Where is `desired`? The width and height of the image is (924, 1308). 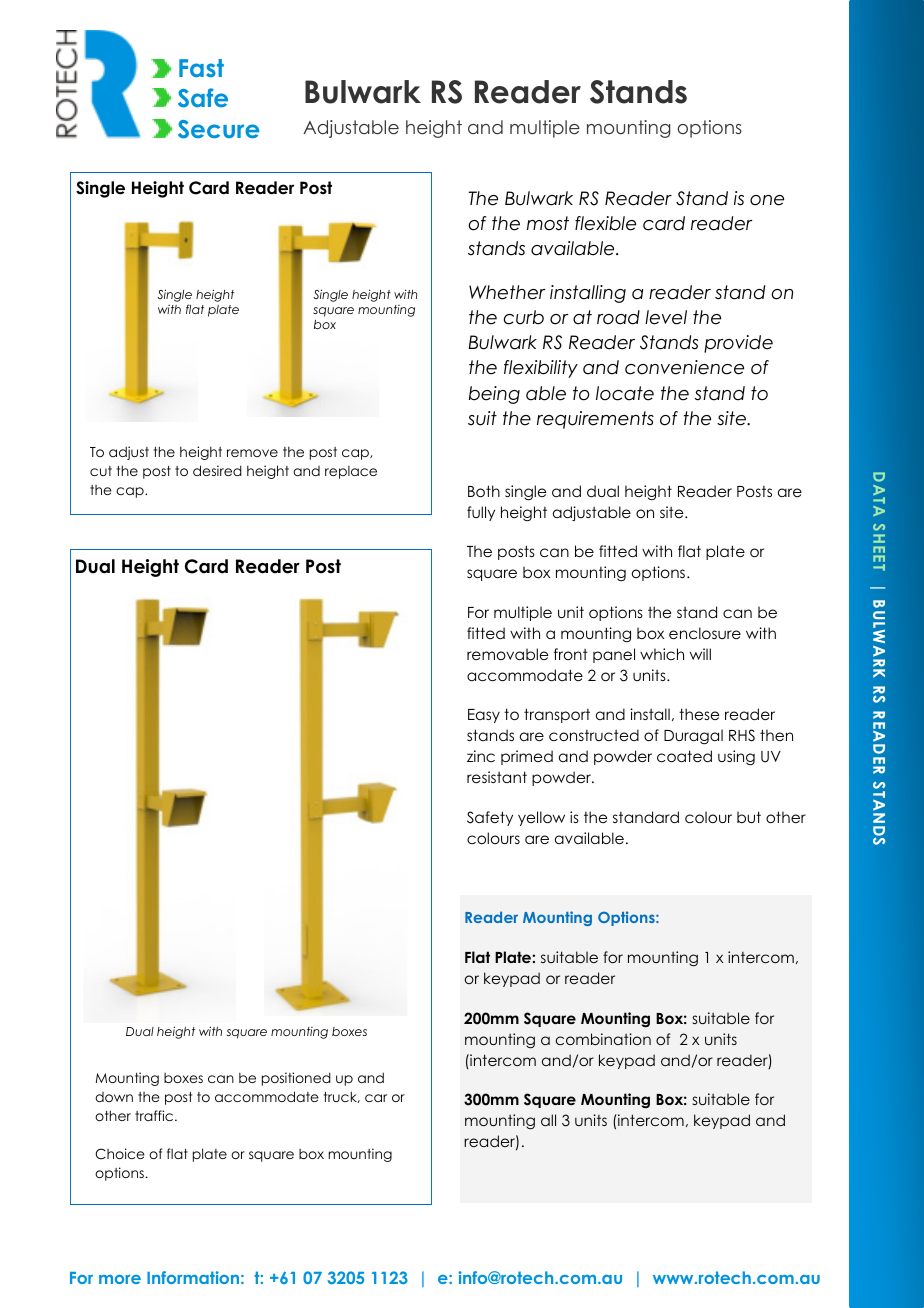
desired is located at coordinates (217, 470).
